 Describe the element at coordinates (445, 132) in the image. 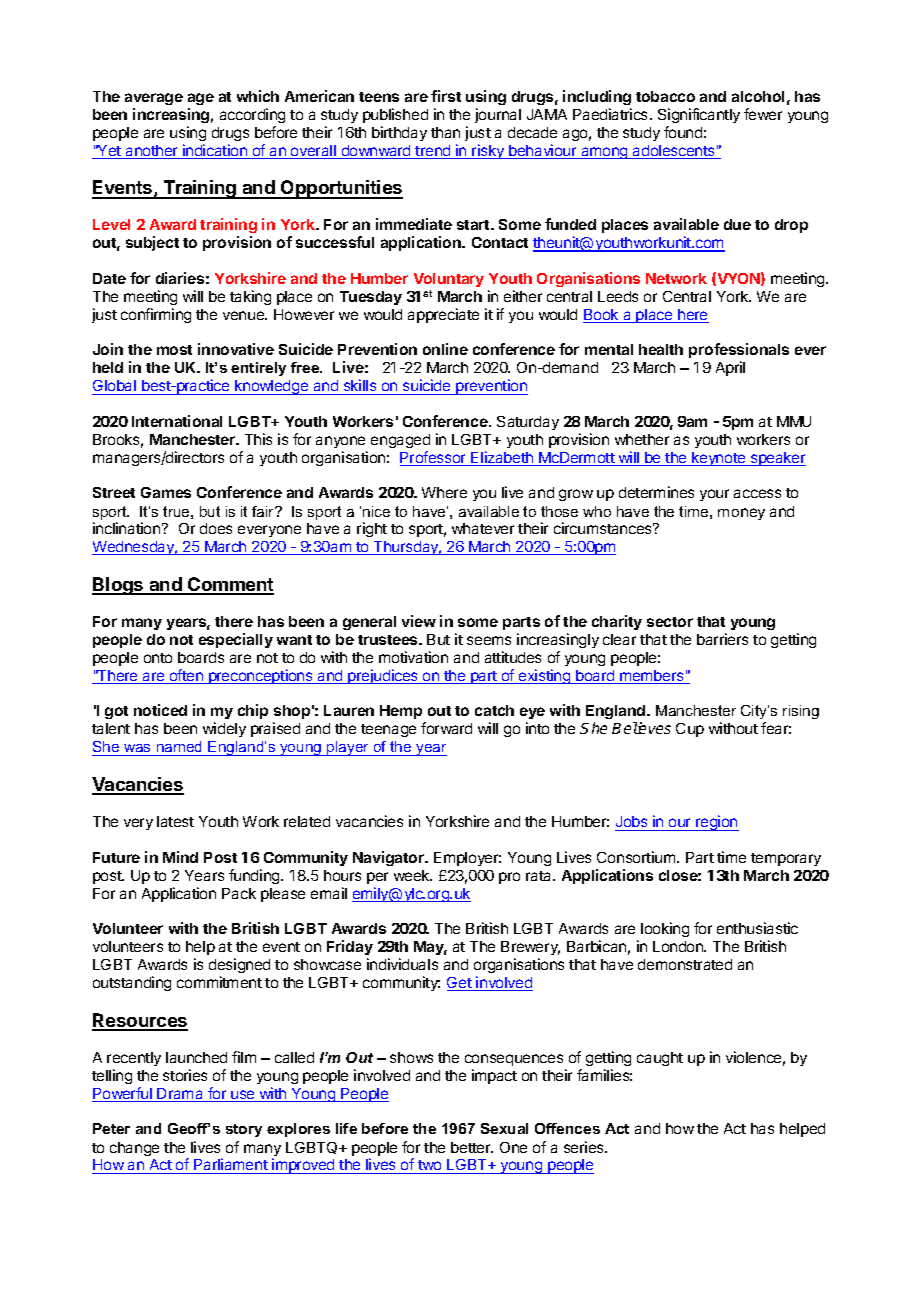

I see `than` at that location.
